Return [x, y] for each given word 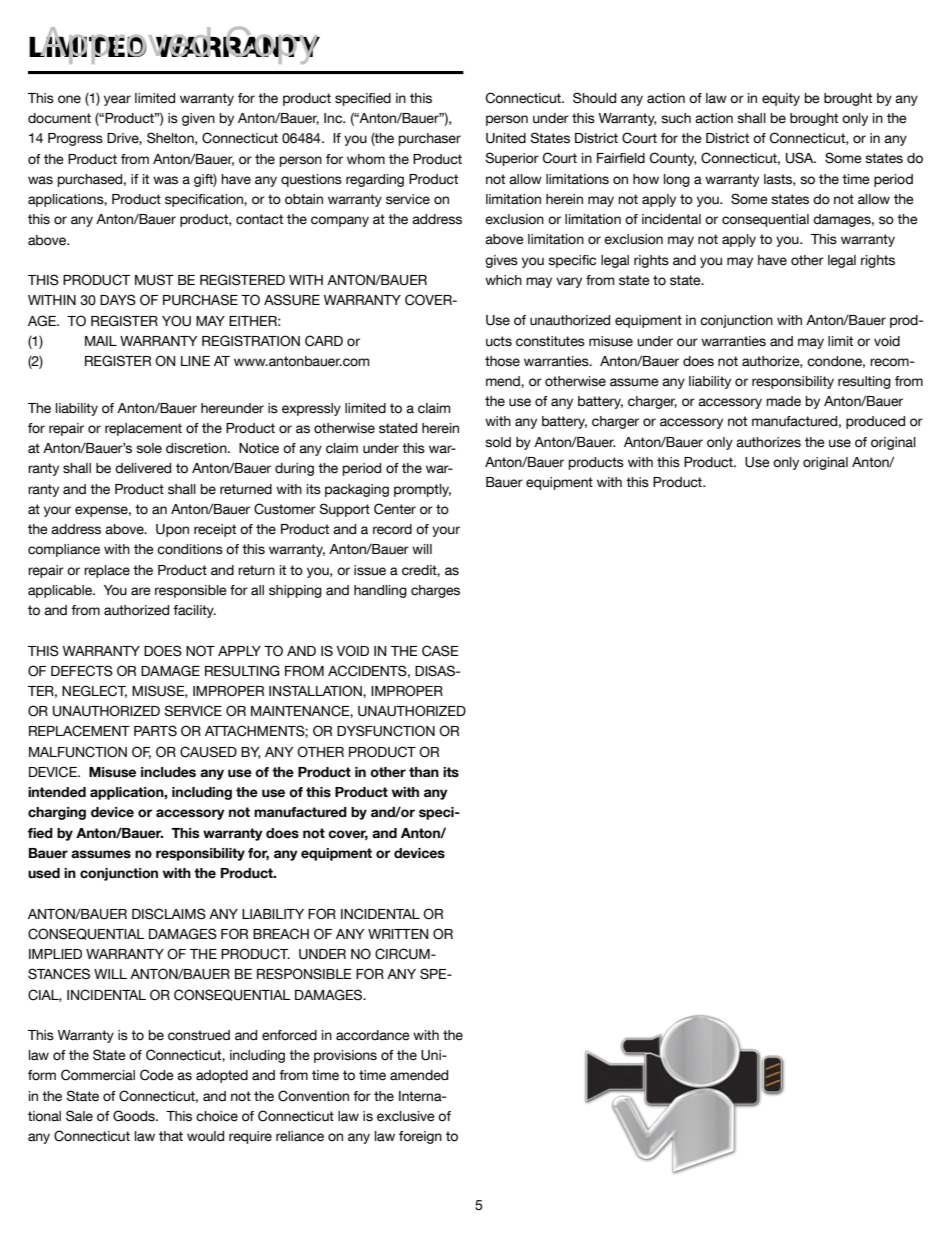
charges [435, 591]
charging [57, 813]
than [424, 772]
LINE [195, 361]
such [676, 118]
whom [366, 159]
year [117, 100]
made [783, 401]
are [141, 591]
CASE [440, 651]
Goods [135, 1116]
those [502, 361]
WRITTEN [398, 934]
